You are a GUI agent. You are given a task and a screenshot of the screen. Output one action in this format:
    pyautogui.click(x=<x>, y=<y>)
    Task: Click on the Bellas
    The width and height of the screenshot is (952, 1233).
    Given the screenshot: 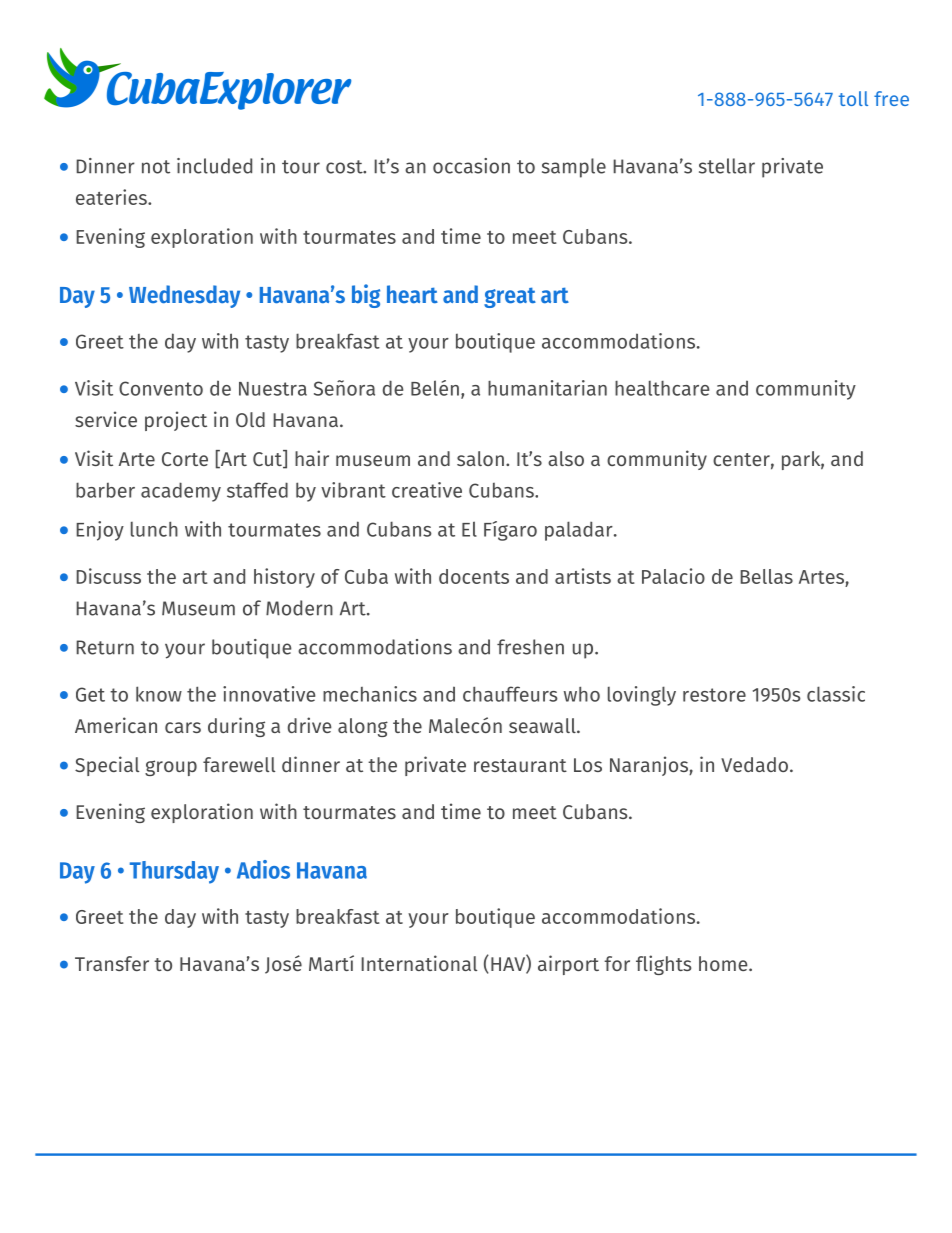 What is the action you would take?
    pyautogui.click(x=766, y=576)
